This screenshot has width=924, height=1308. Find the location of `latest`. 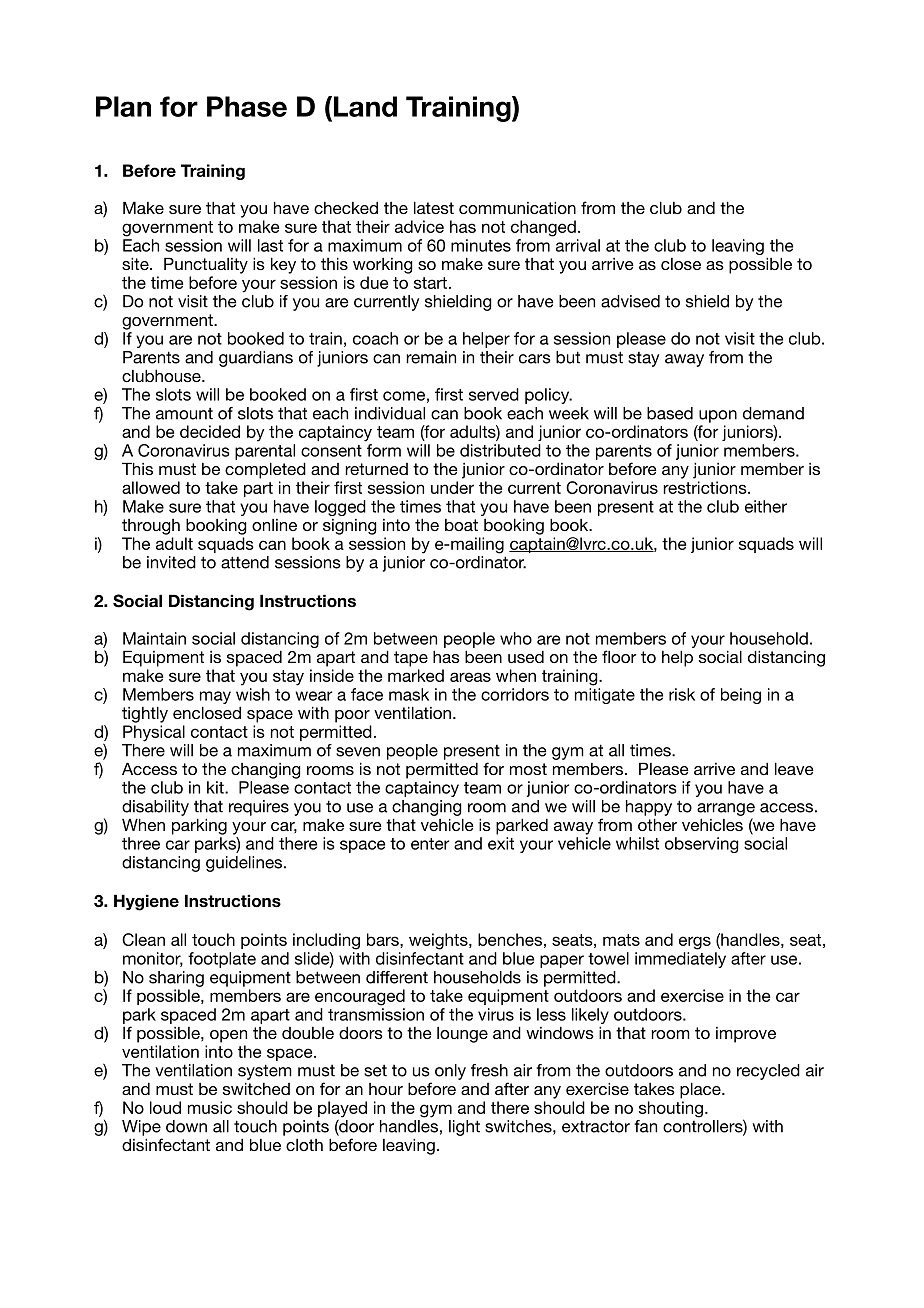

latest is located at coordinates (434, 207).
